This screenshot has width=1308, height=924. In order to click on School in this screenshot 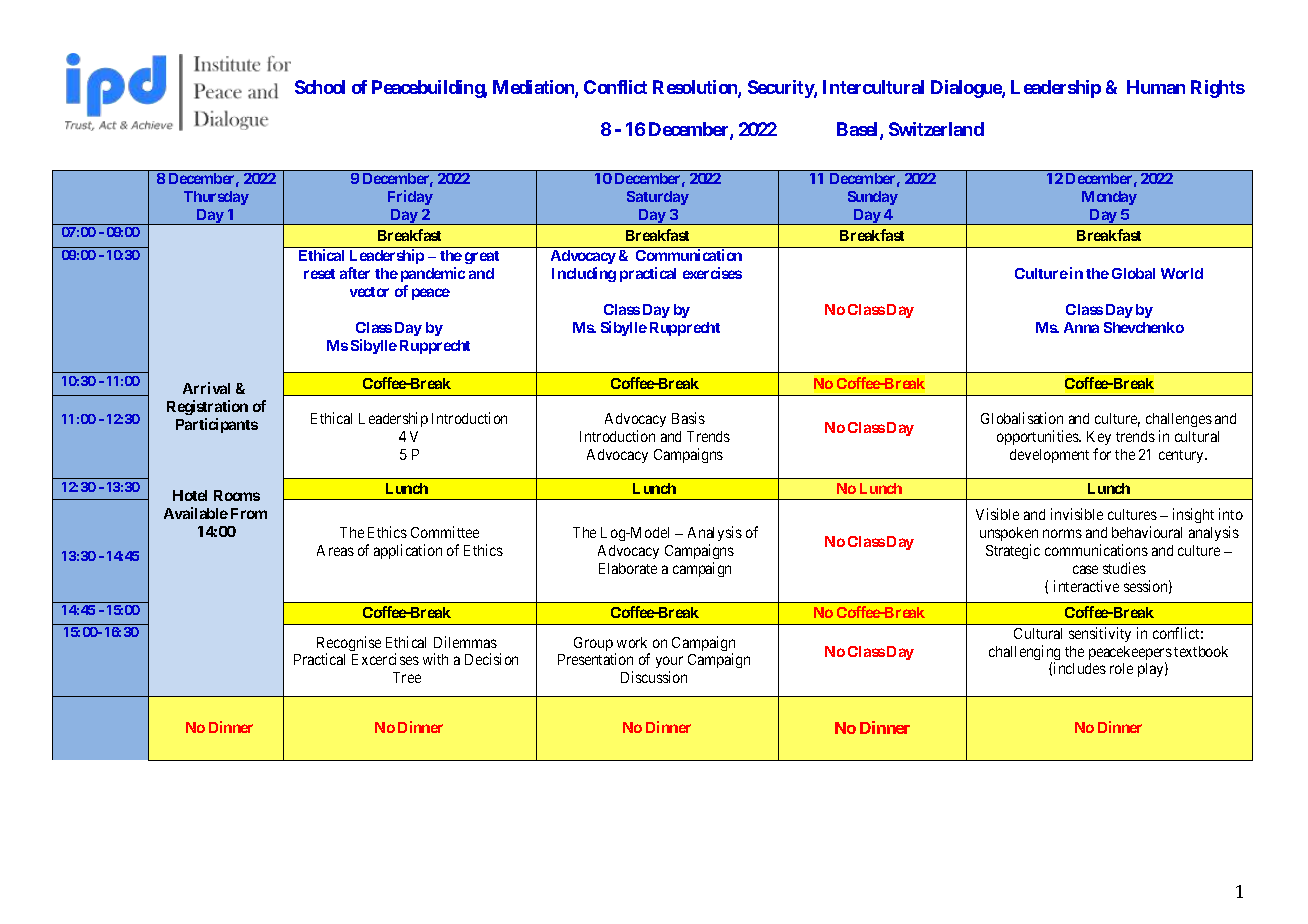, I will do `click(320, 87)`.
